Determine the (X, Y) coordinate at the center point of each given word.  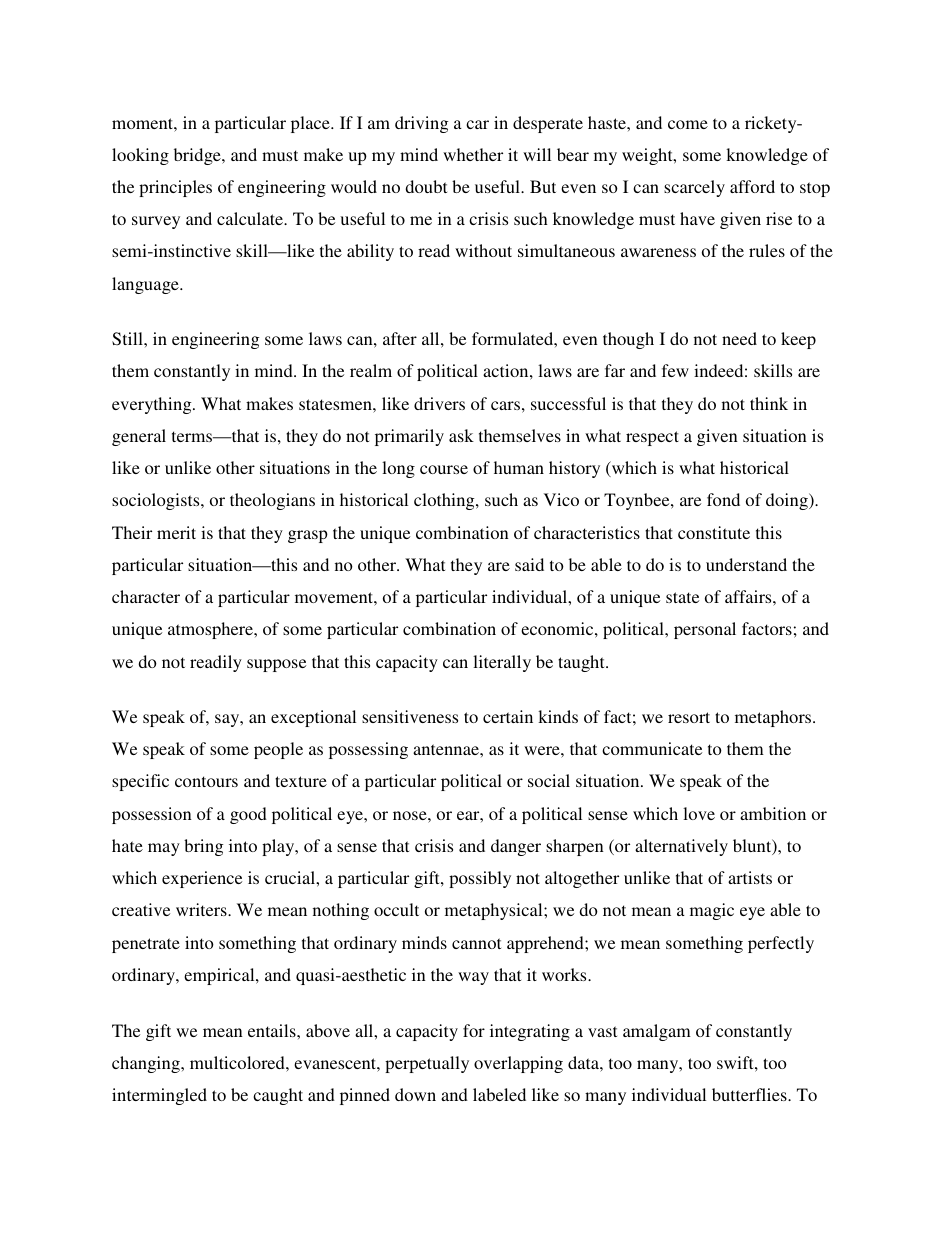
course (444, 469)
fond (723, 499)
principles (175, 188)
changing (147, 1064)
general (139, 437)
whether (473, 154)
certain (508, 716)
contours (206, 781)
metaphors (774, 718)
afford (752, 186)
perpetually (427, 1064)
